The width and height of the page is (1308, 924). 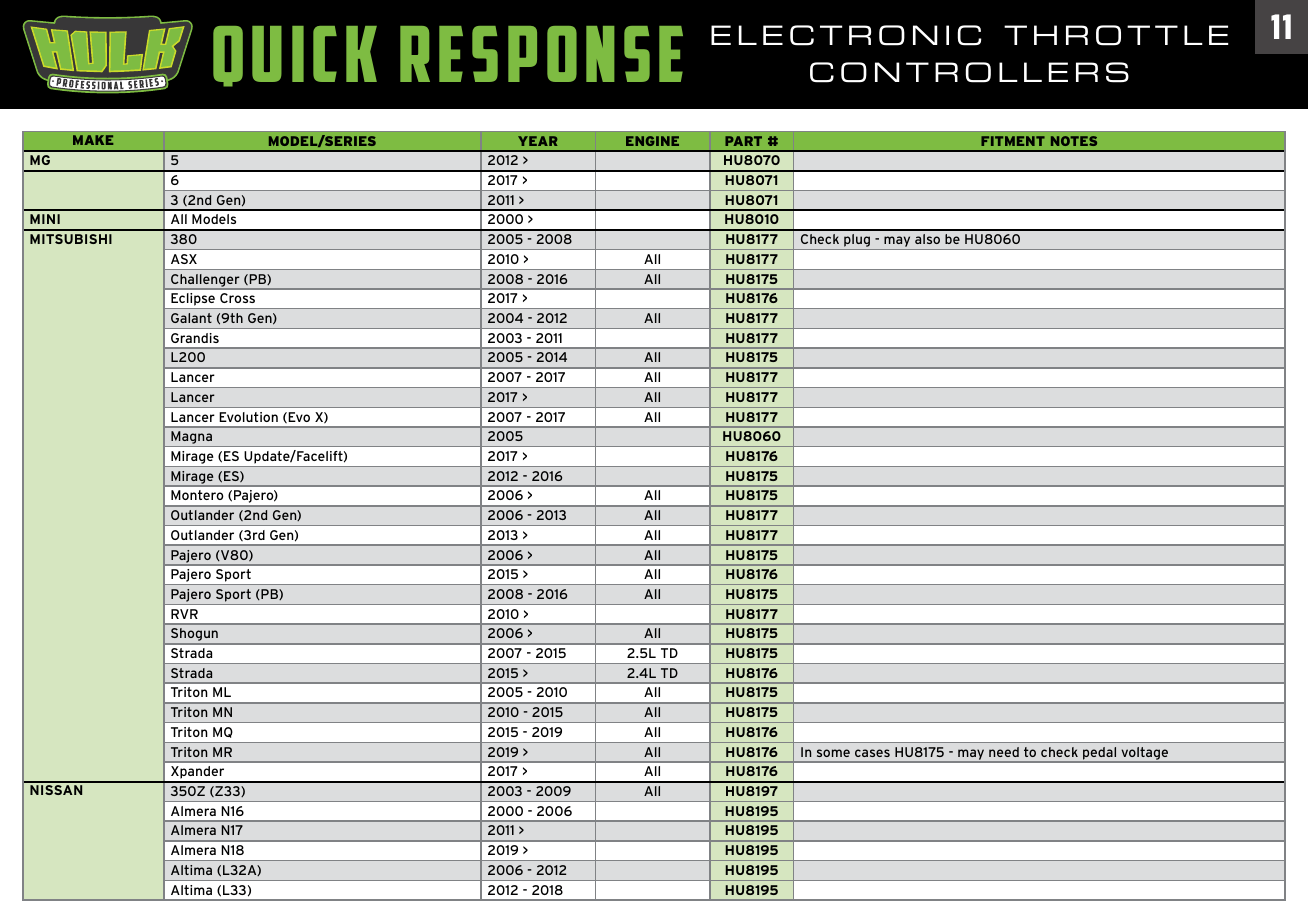 I want to click on quick, so click(x=295, y=56).
